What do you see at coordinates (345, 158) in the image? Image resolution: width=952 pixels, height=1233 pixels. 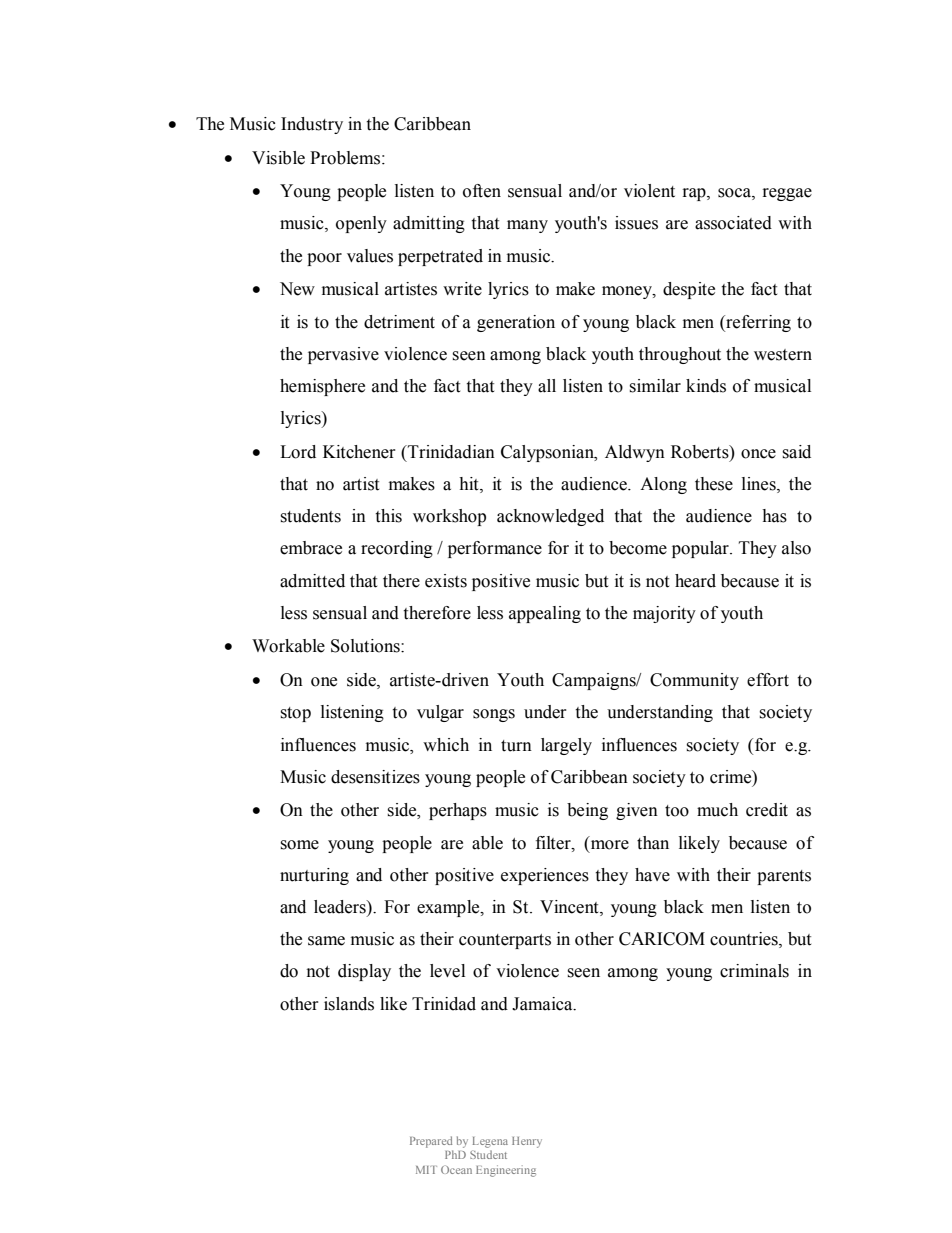 I see `Problems` at bounding box center [345, 158].
